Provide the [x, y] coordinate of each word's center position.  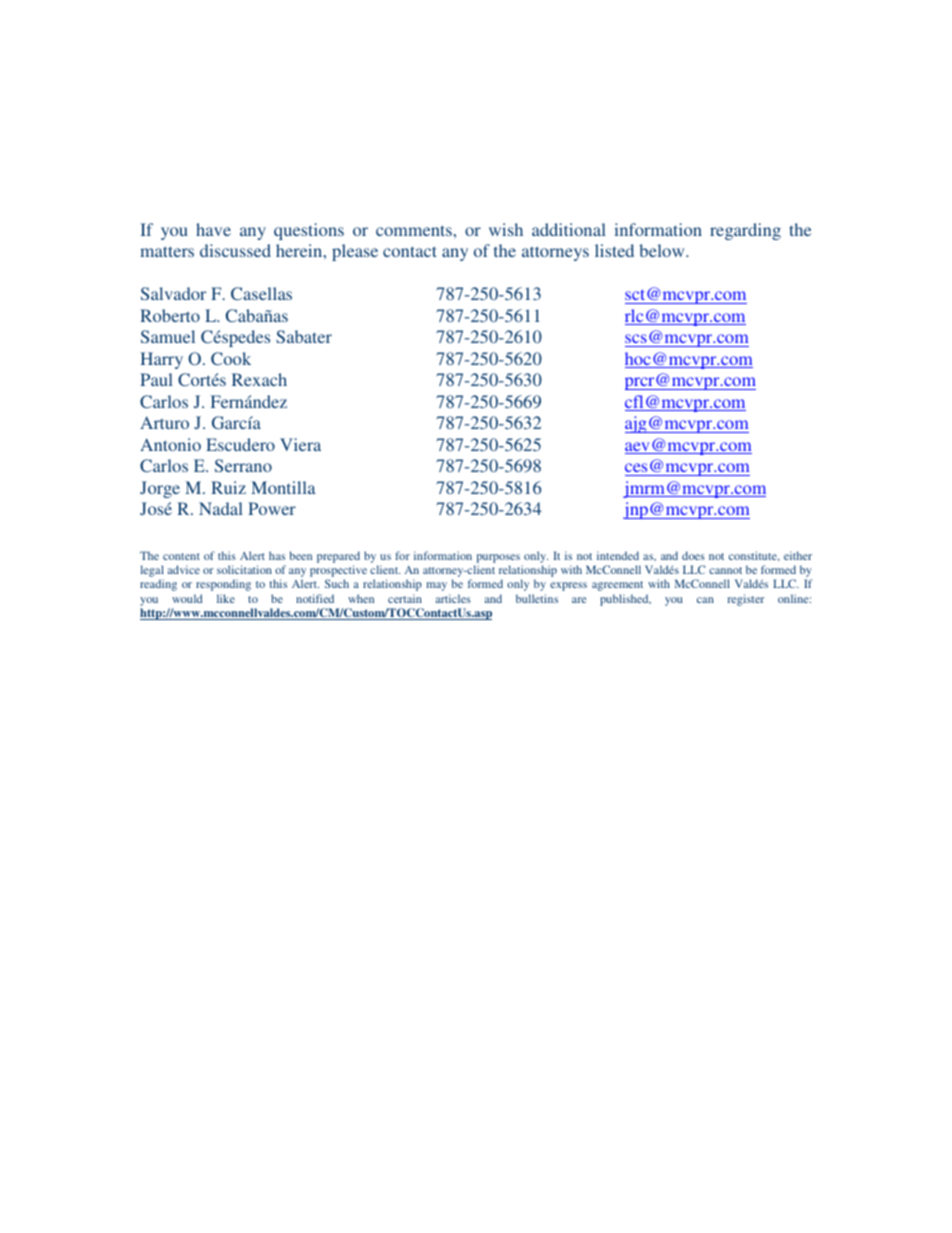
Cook [231, 359]
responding [223, 585]
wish [506, 229]
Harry [161, 360]
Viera [300, 444]
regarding [745, 231]
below [663, 250]
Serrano [243, 465]
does [693, 555]
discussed [235, 250]
